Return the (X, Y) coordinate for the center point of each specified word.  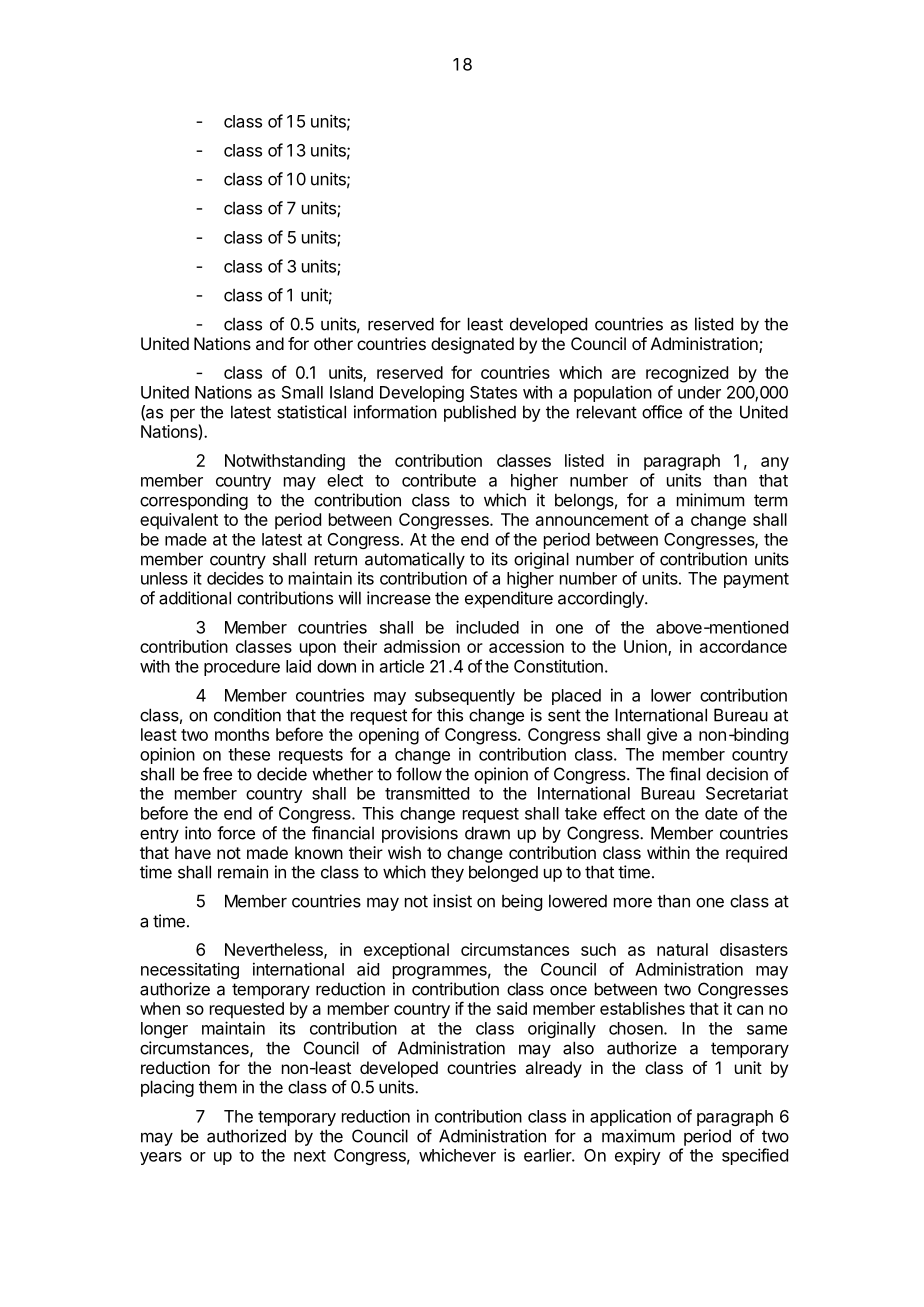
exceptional (406, 951)
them (218, 1087)
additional (195, 598)
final (684, 774)
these (249, 754)
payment (756, 580)
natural (682, 949)
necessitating (190, 970)
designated (472, 345)
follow (419, 774)
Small (302, 392)
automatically (415, 560)
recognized (687, 374)
